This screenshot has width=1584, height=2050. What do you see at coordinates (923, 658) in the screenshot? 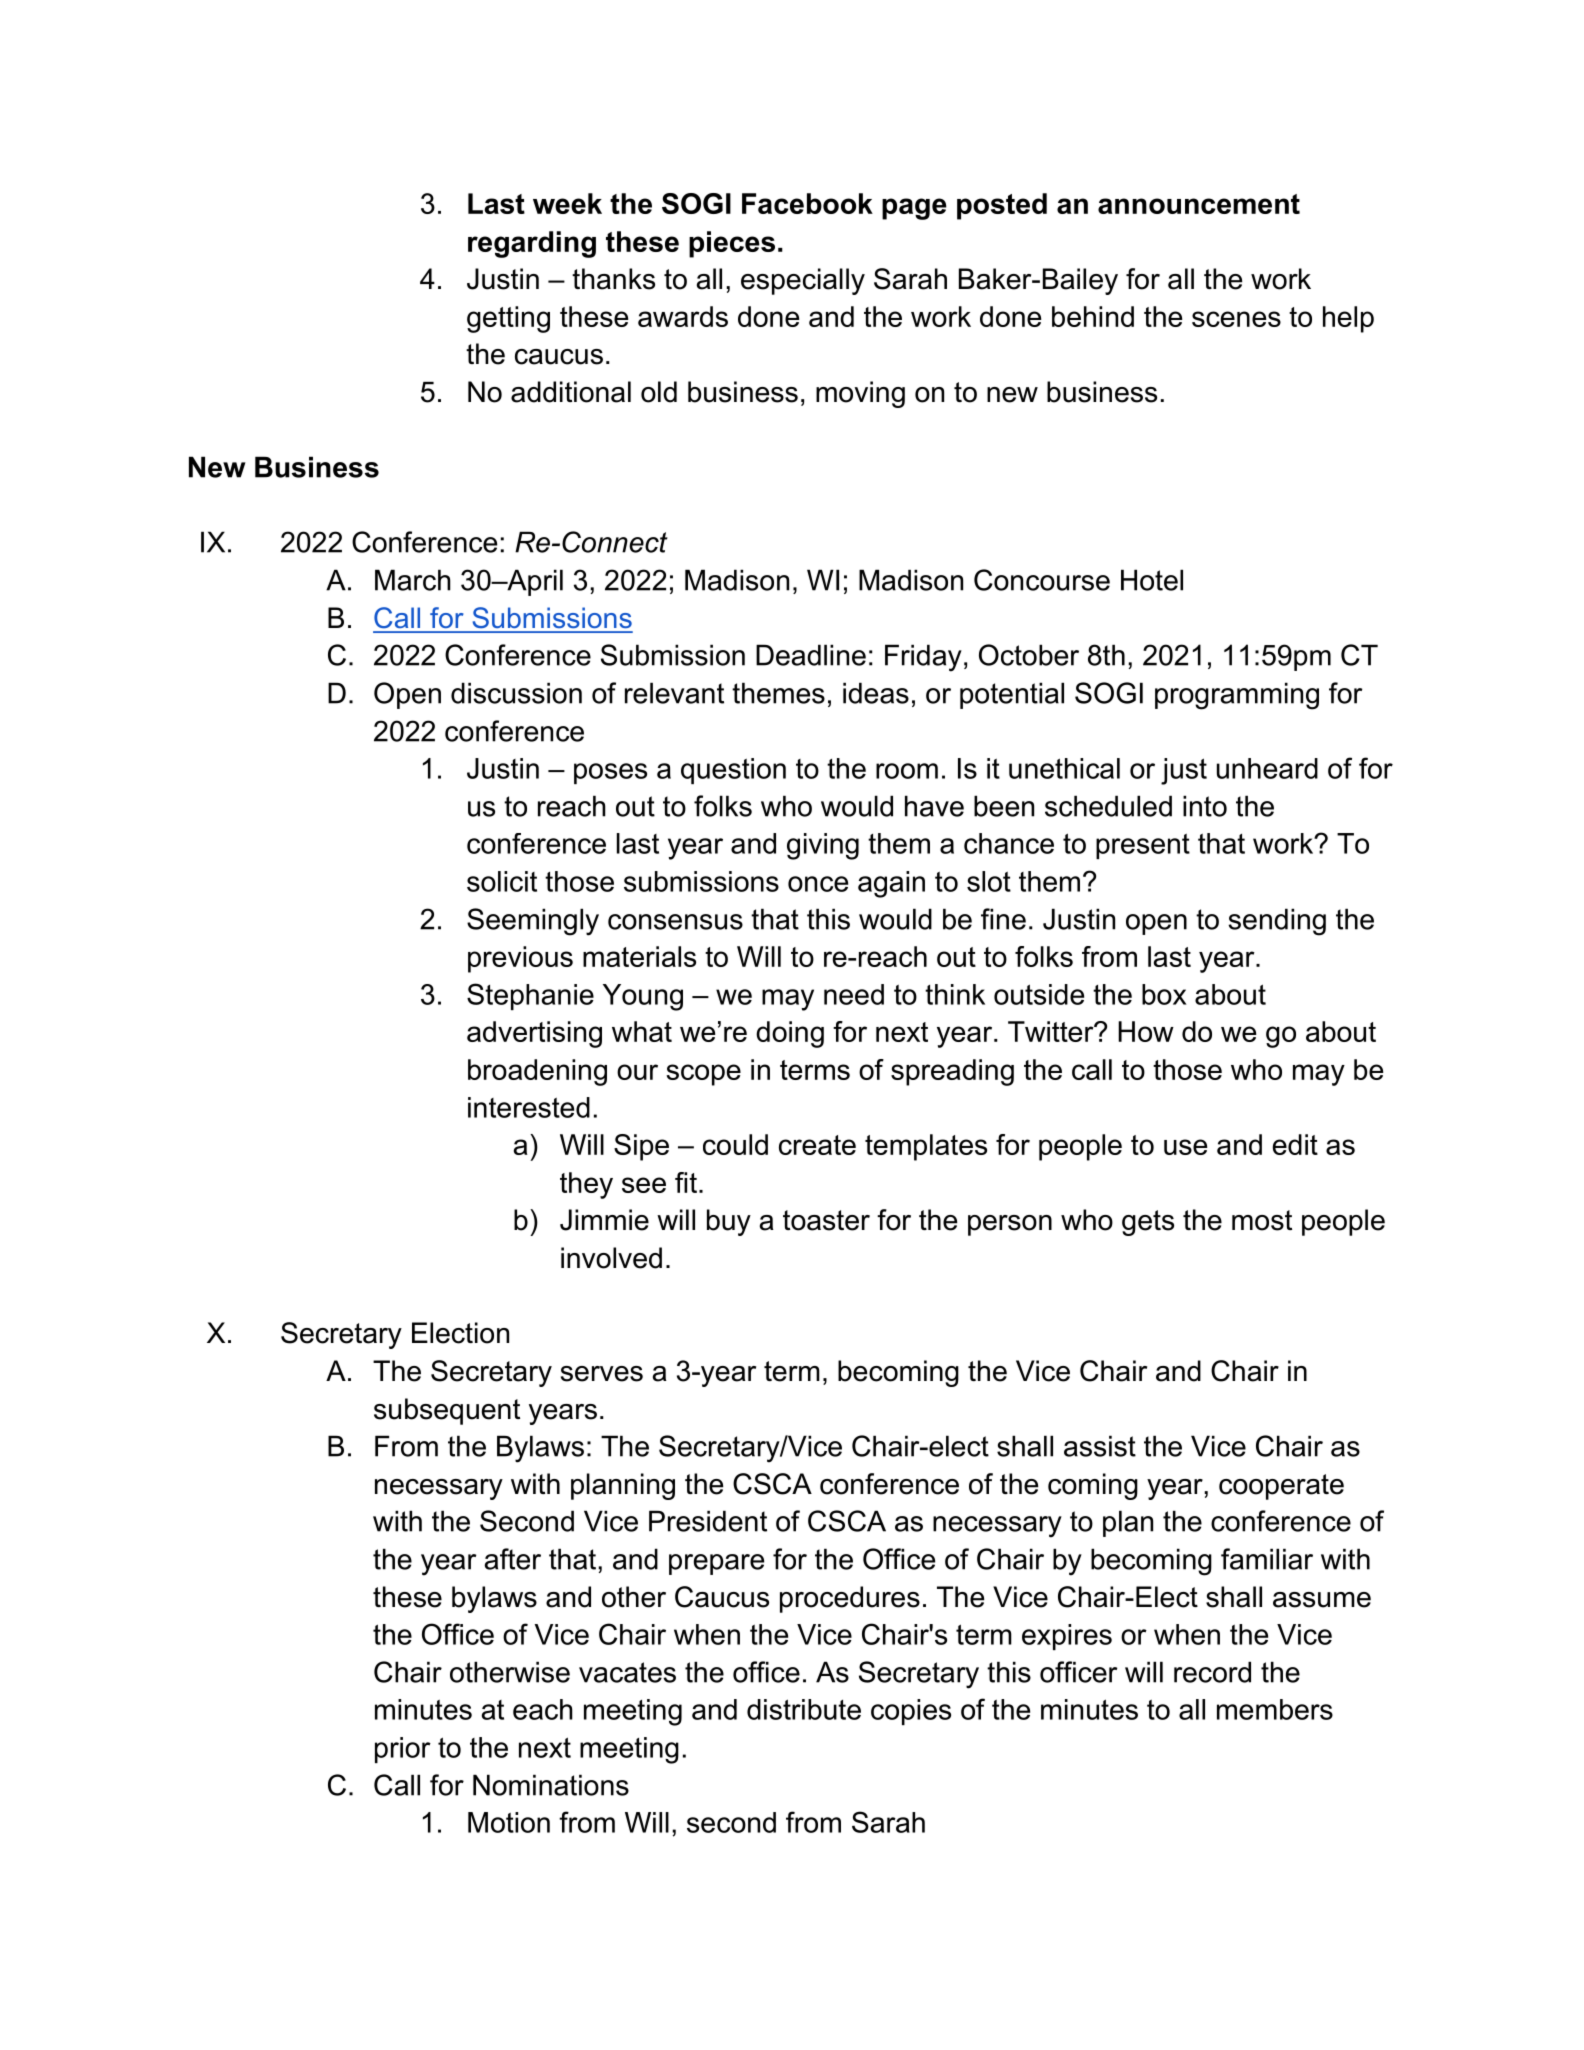
I see `Friday` at bounding box center [923, 658].
